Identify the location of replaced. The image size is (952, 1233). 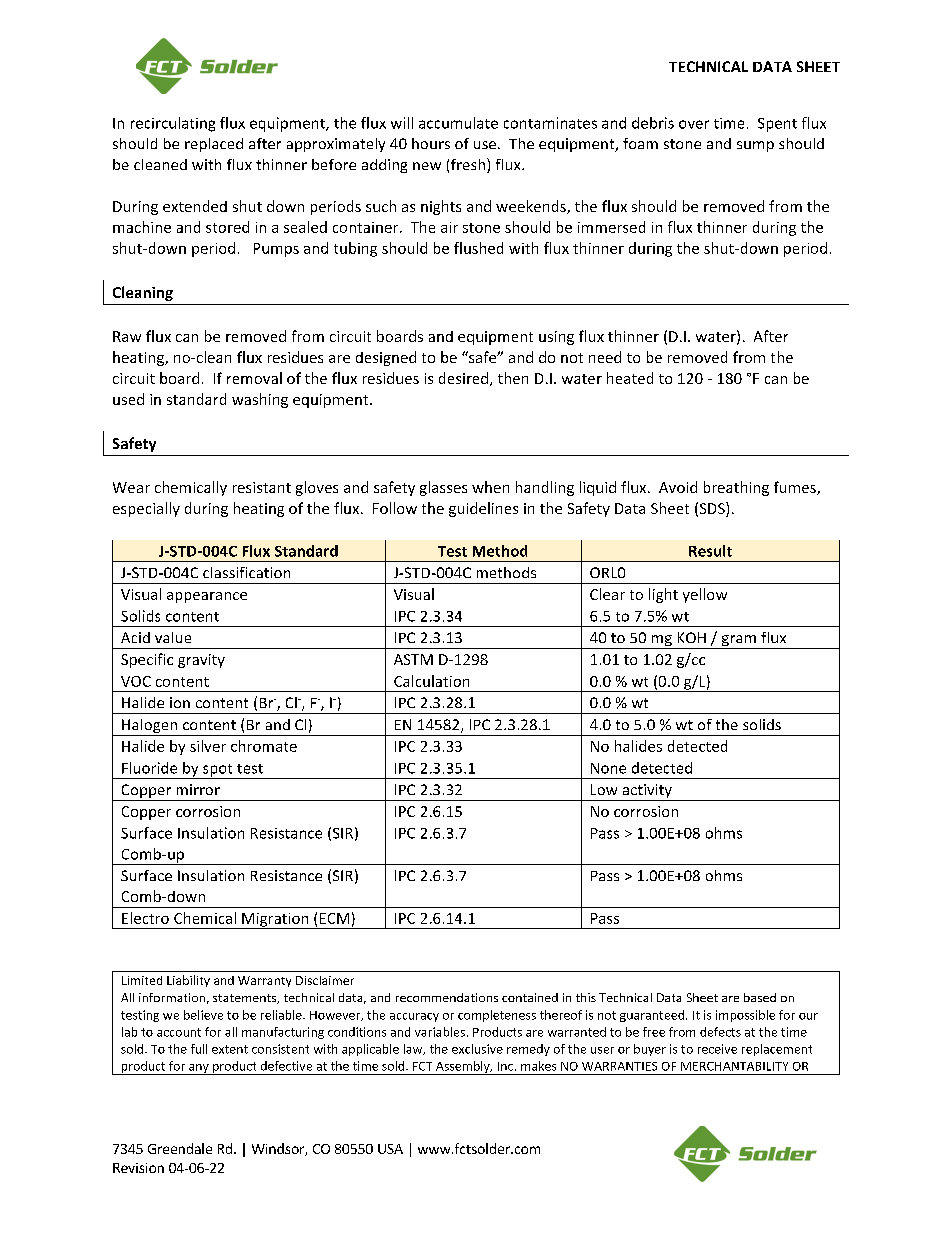
(214, 145).
